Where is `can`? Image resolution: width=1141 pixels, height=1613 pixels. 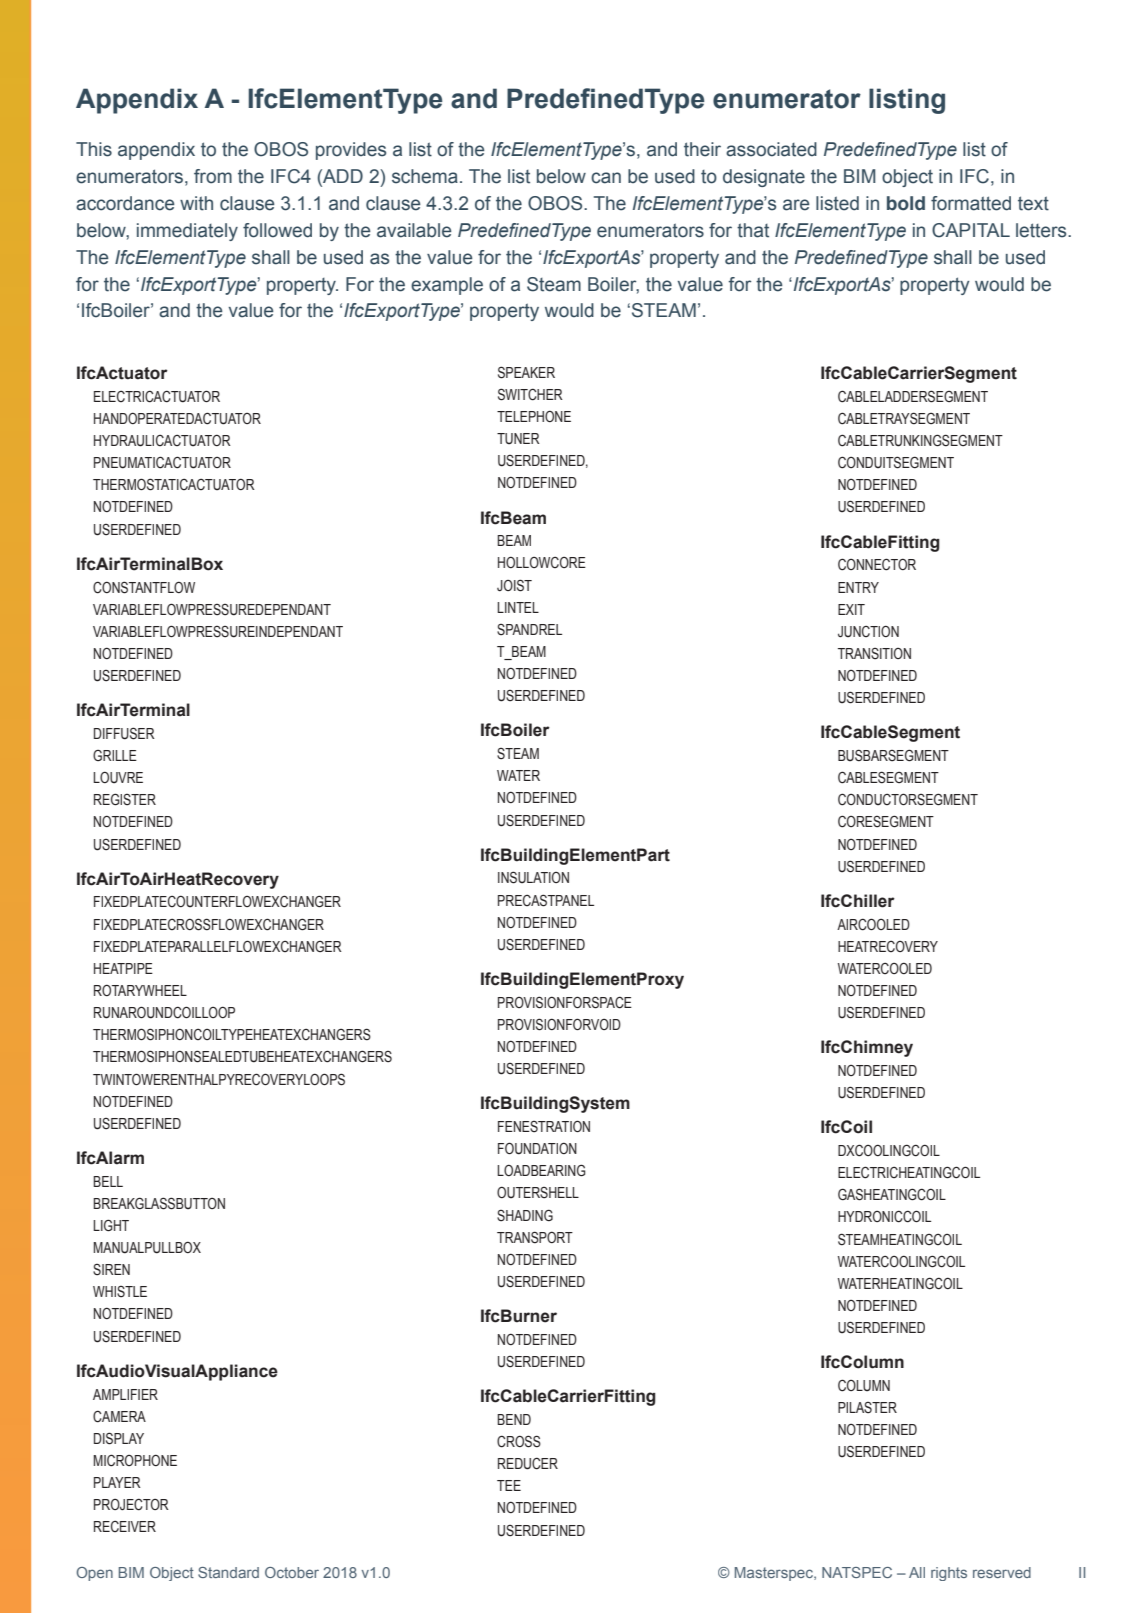
can is located at coordinates (606, 178).
